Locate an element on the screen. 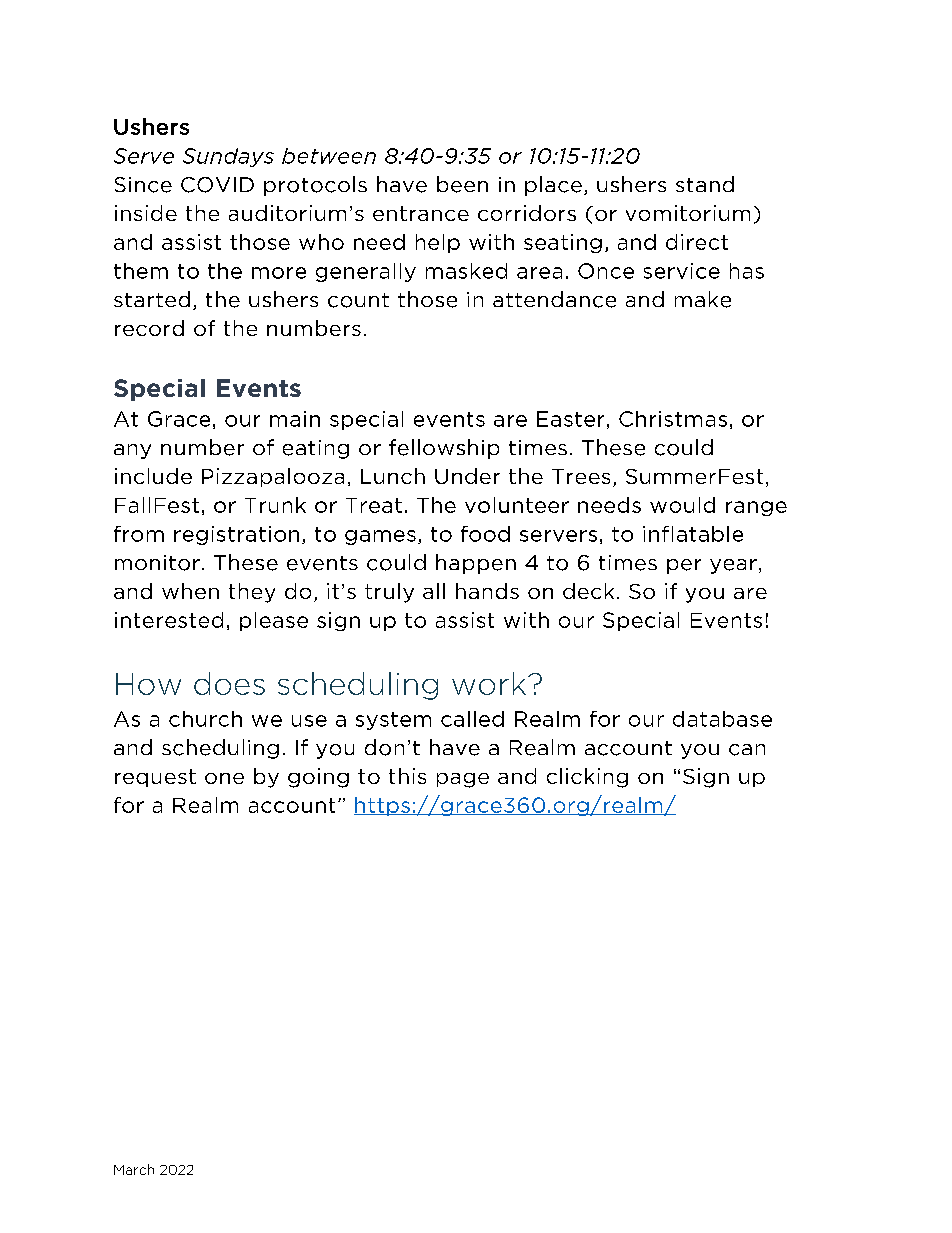 The height and width of the screenshot is (1233, 952). been is located at coordinates (462, 184).
